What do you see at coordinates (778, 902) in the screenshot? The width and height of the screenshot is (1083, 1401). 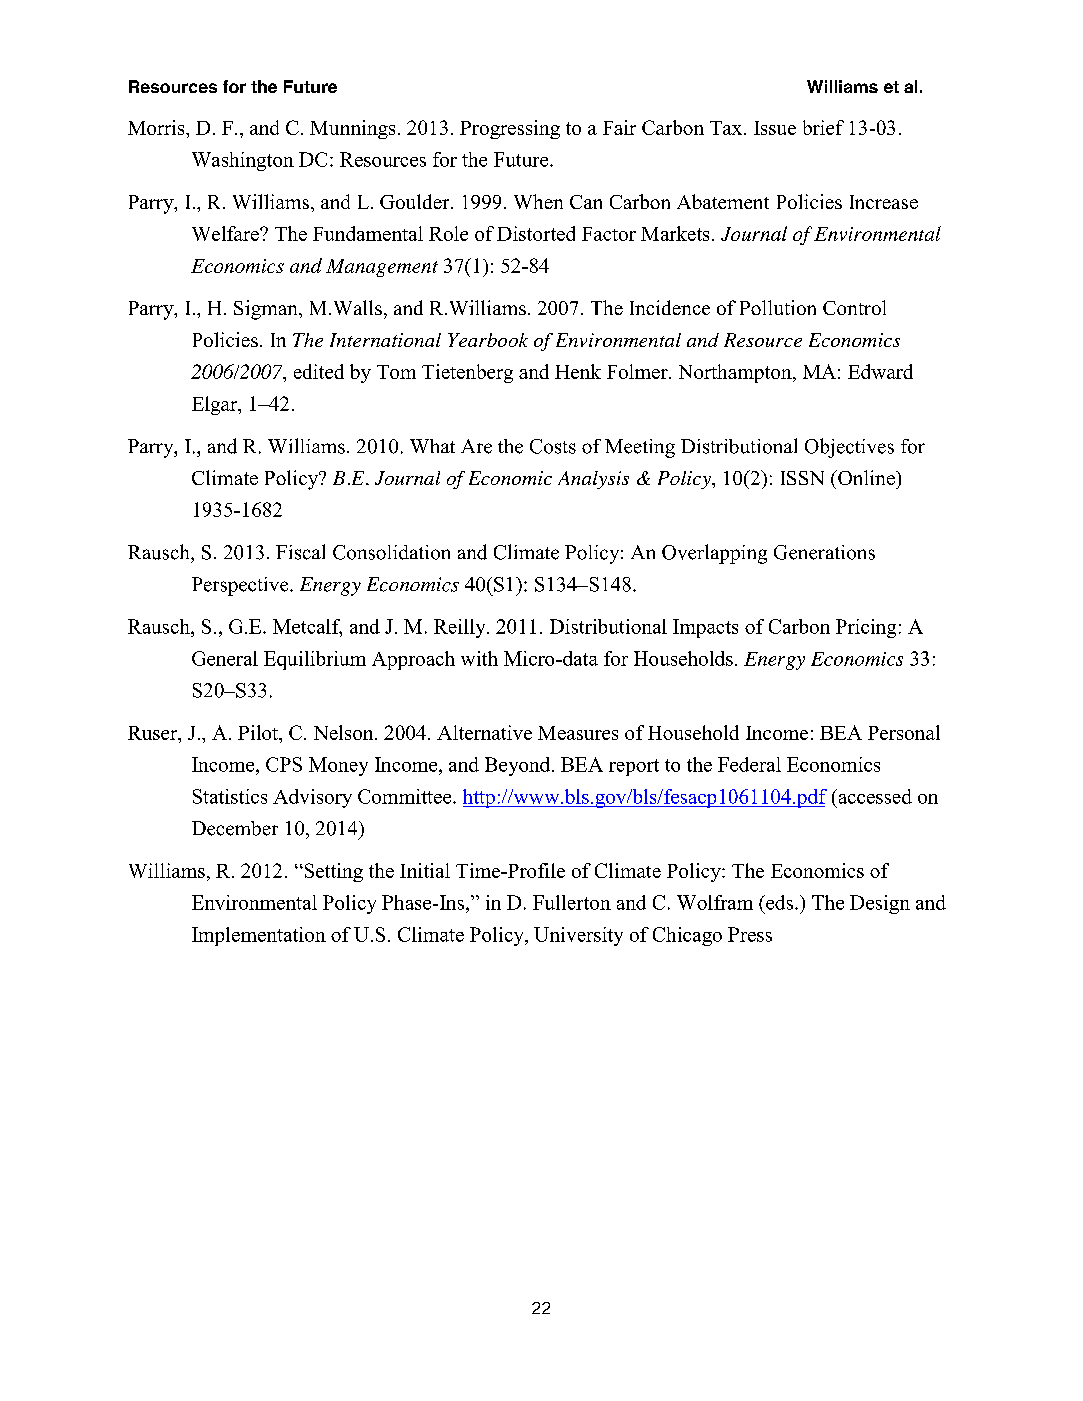 I see `eds` at bounding box center [778, 902].
